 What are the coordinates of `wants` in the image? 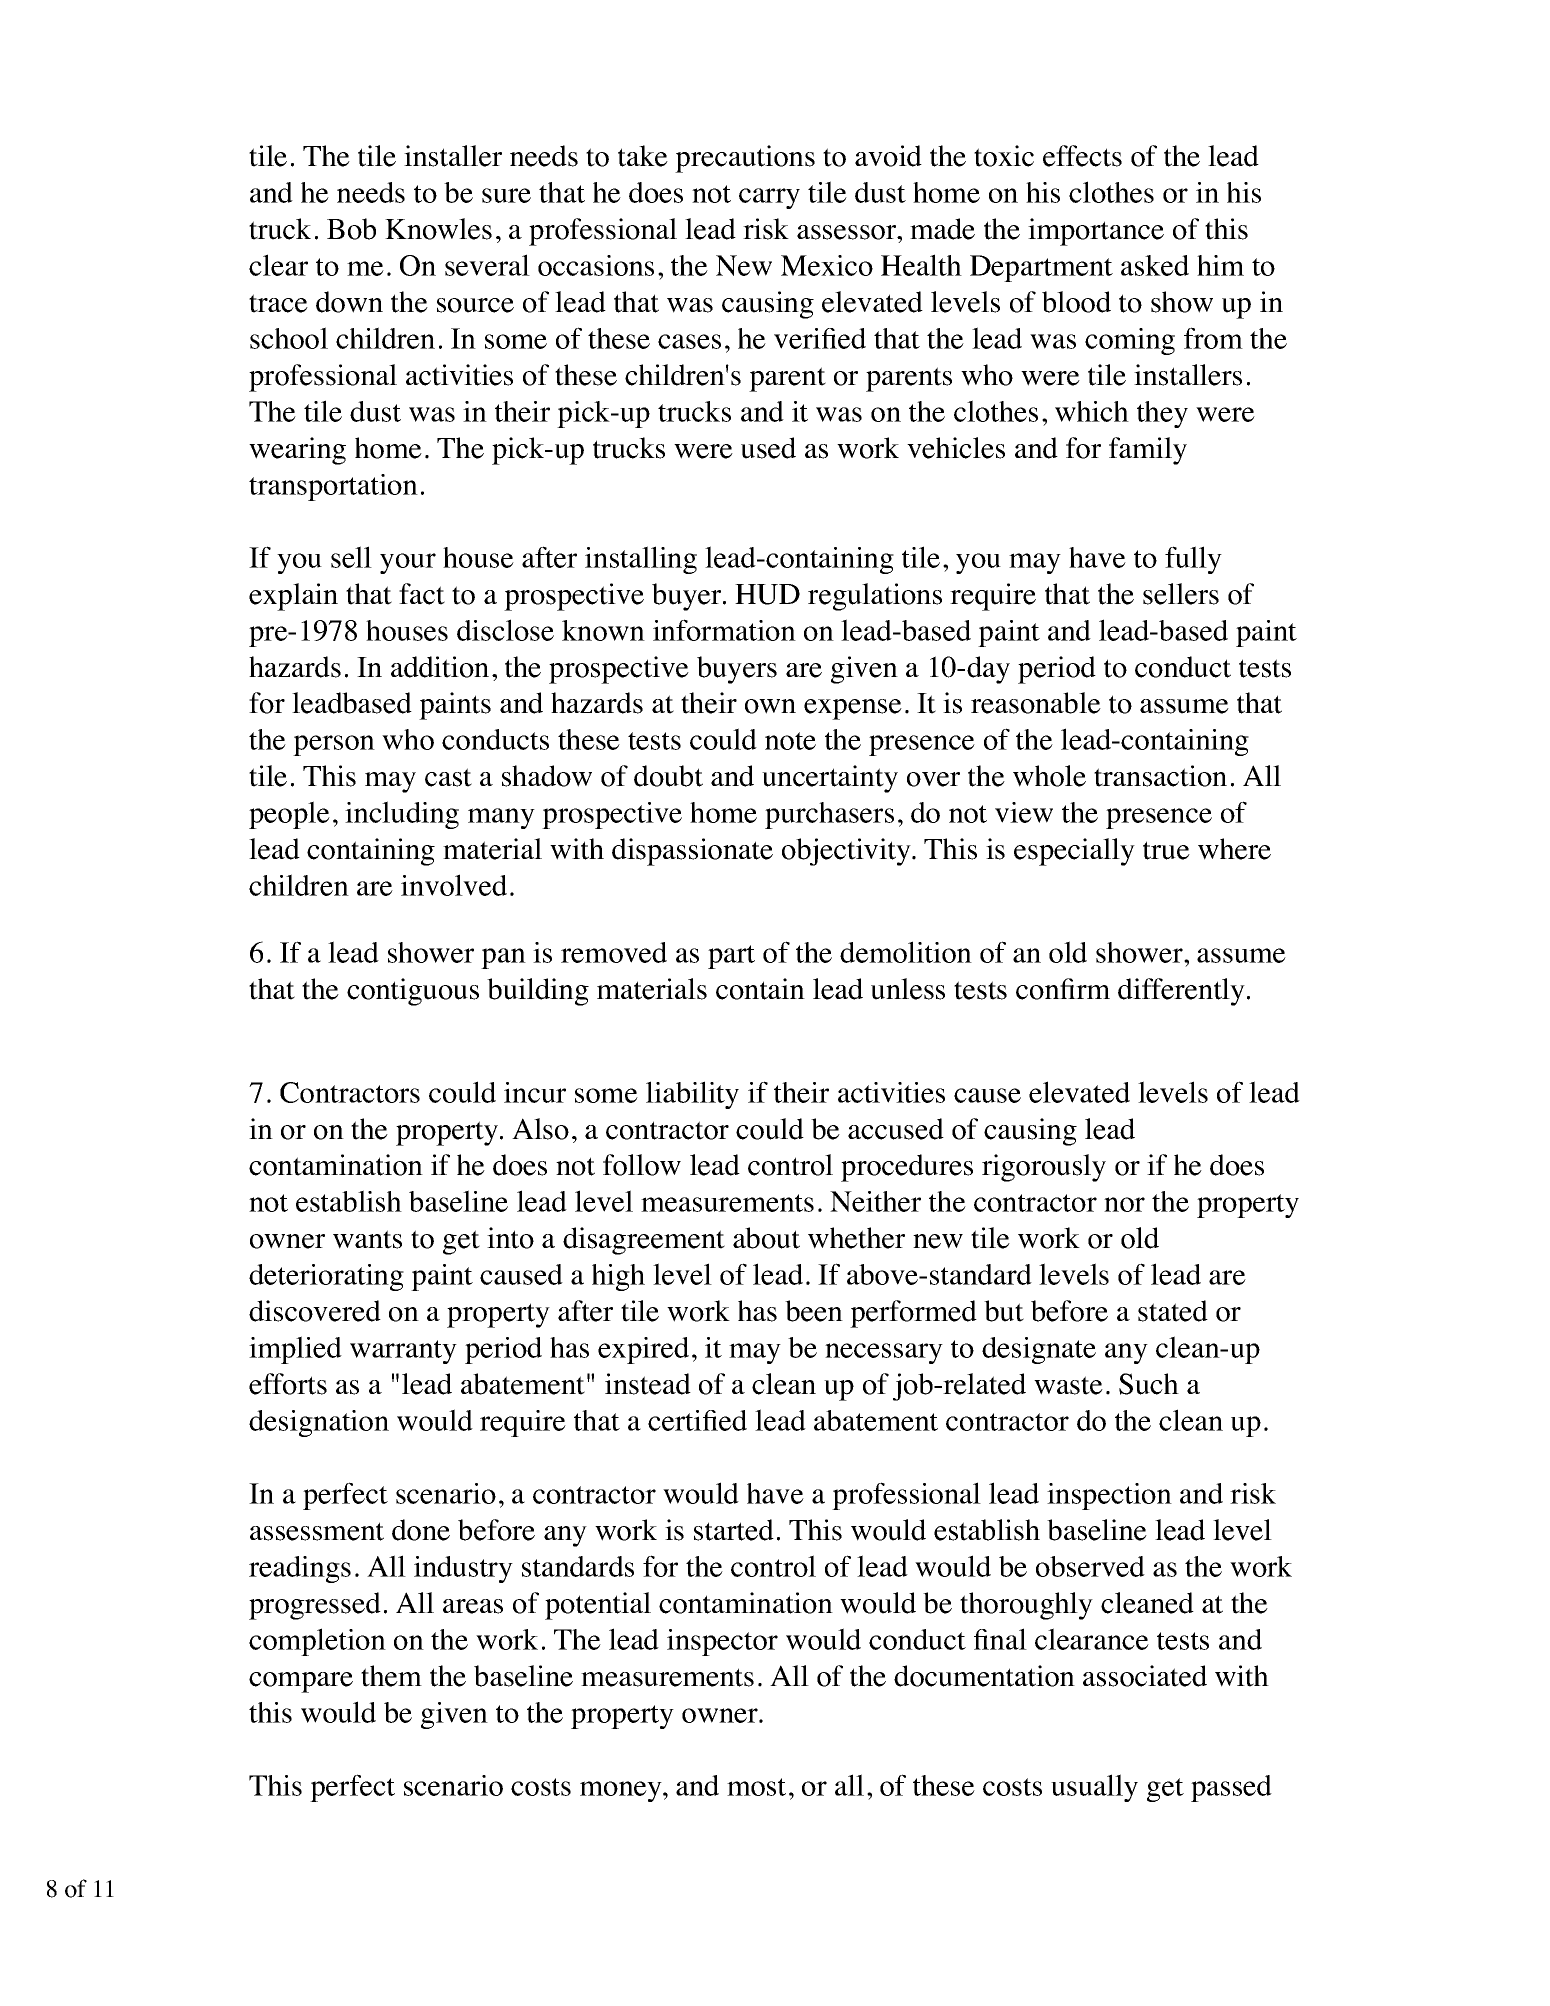 It's located at (367, 1239).
